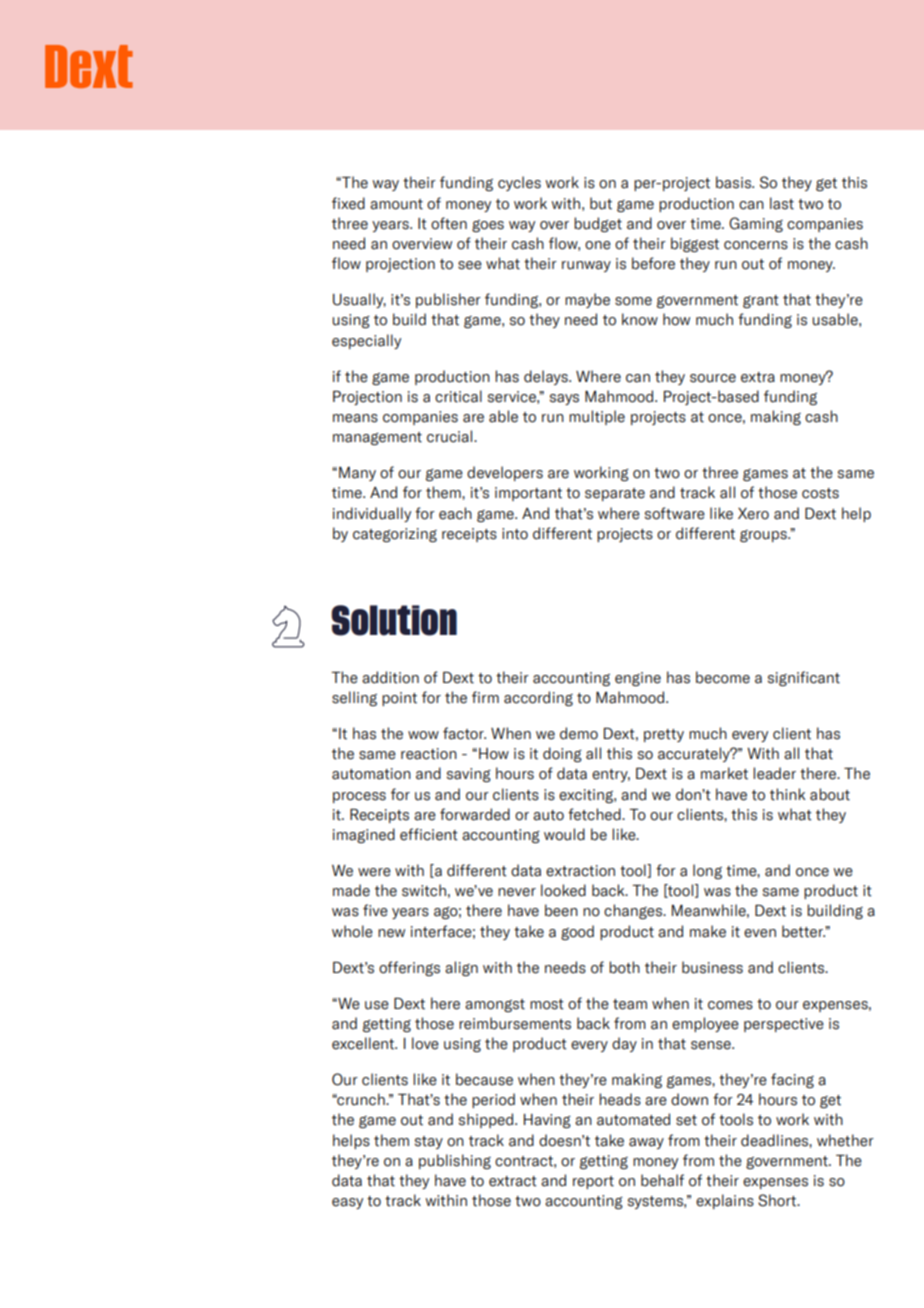  I want to click on categorizing, so click(395, 535).
